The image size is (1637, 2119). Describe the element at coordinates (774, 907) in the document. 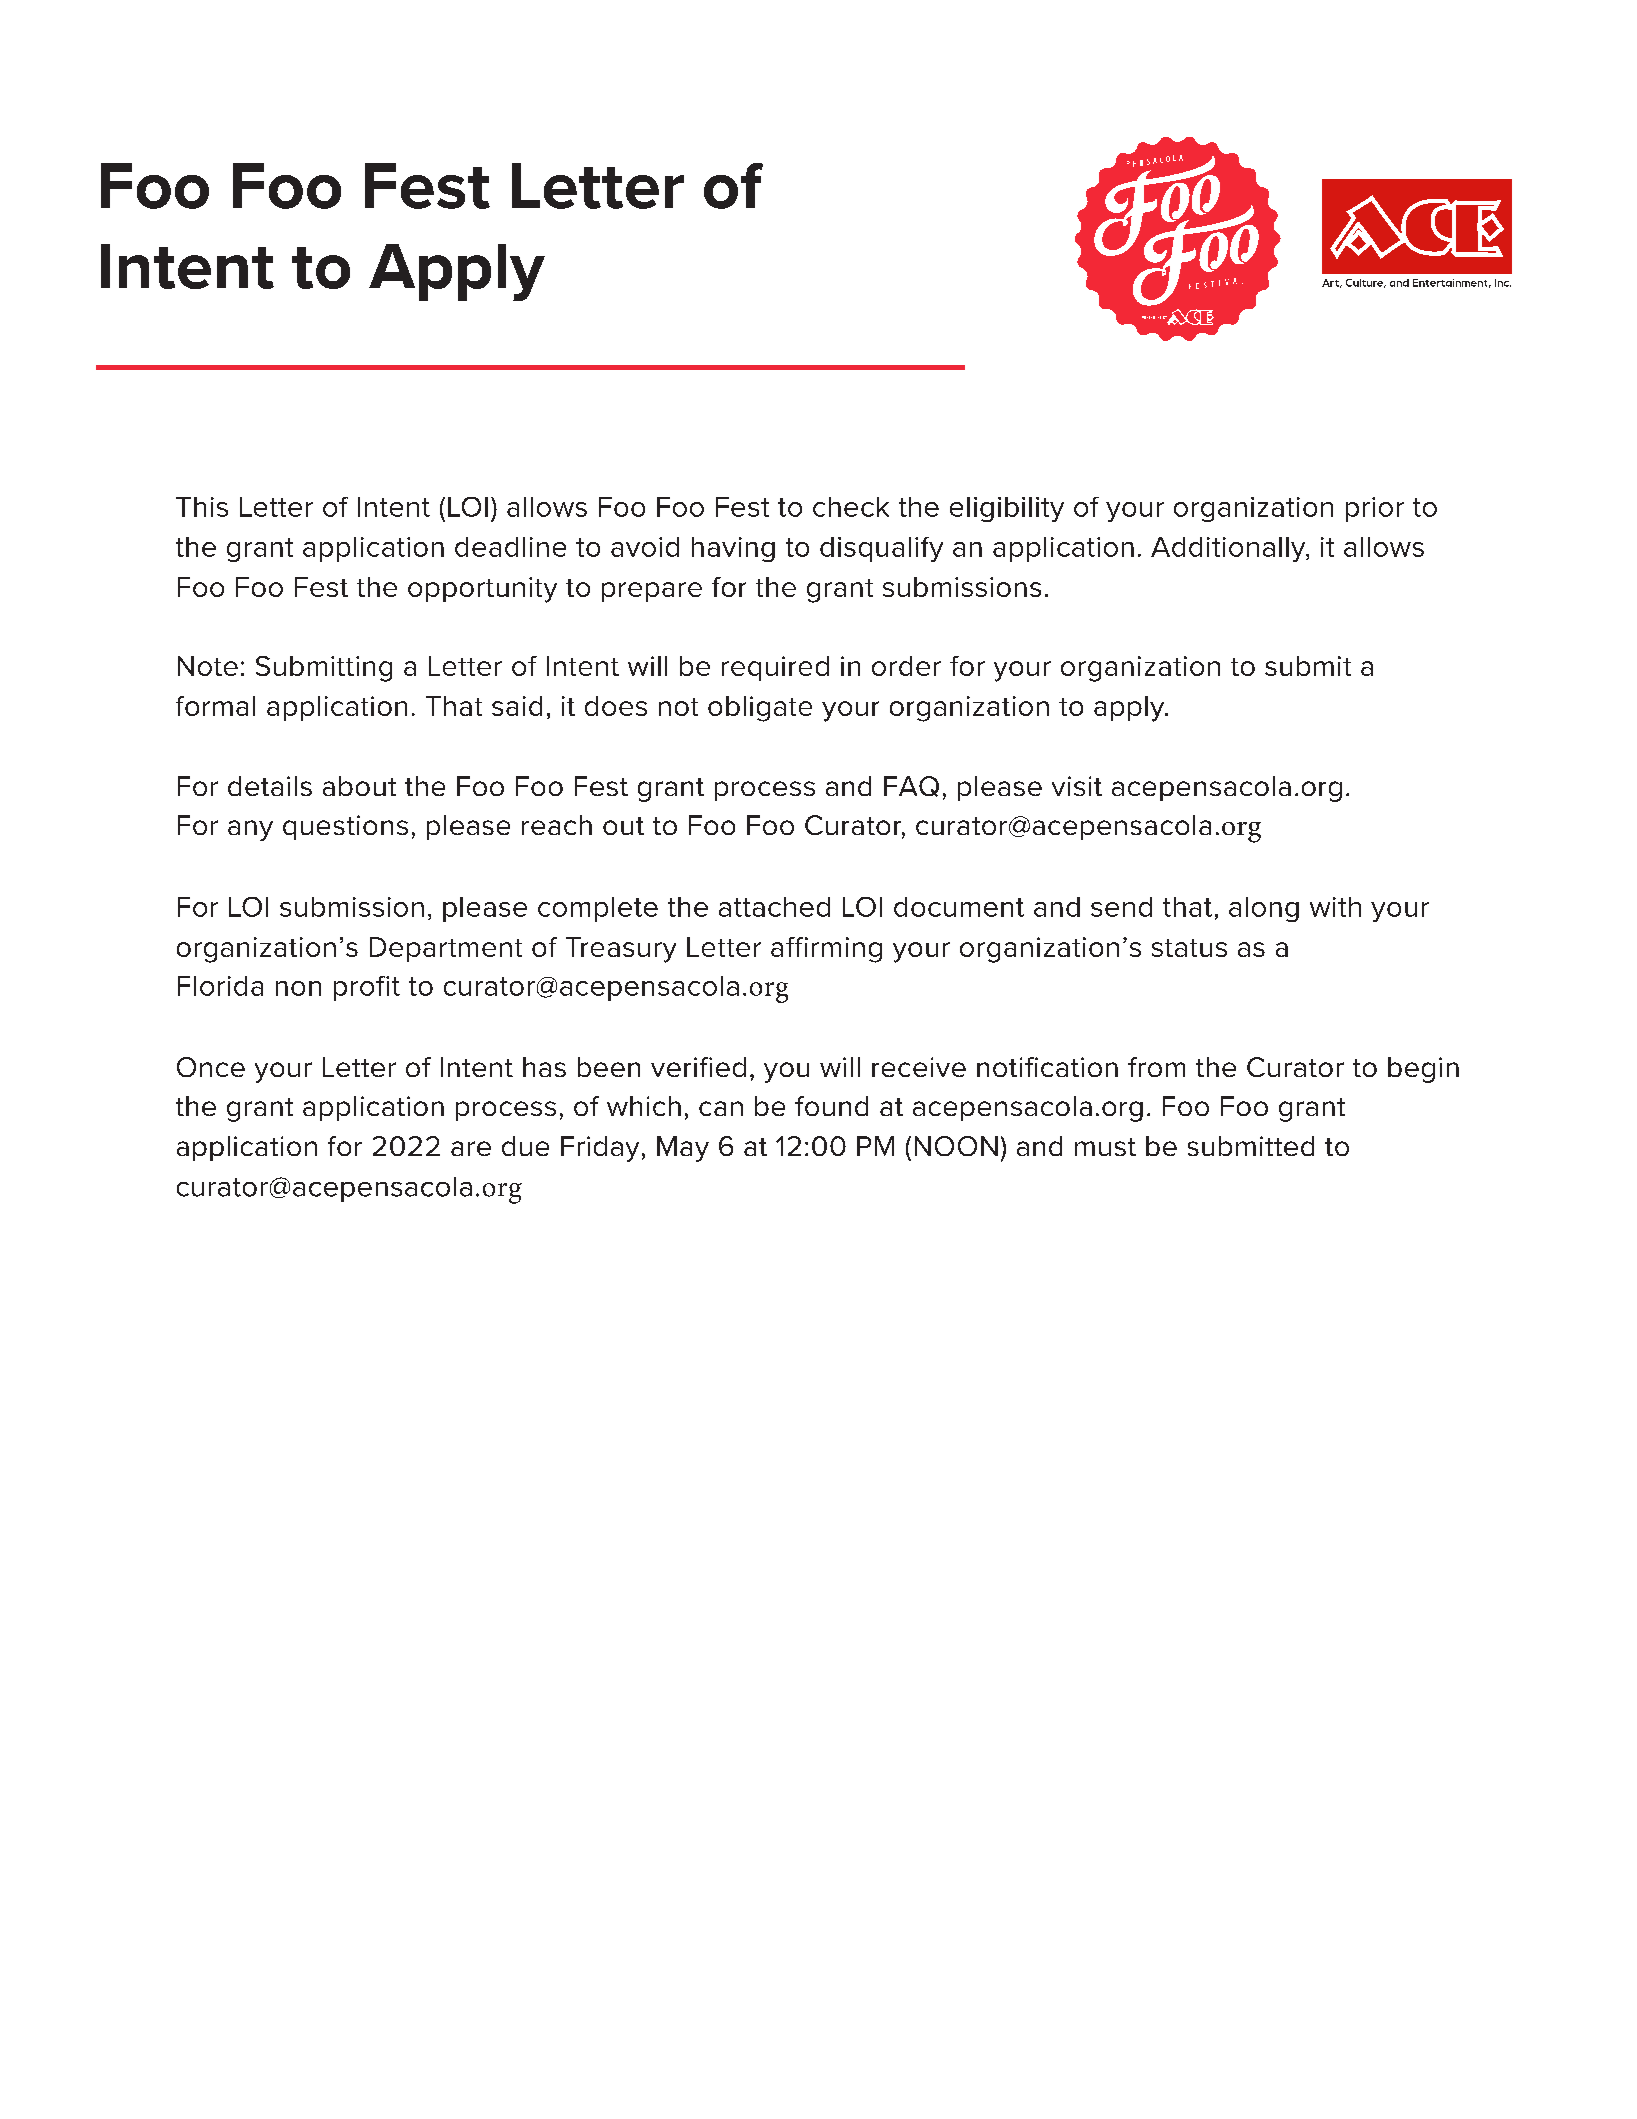

I see `attached` at that location.
